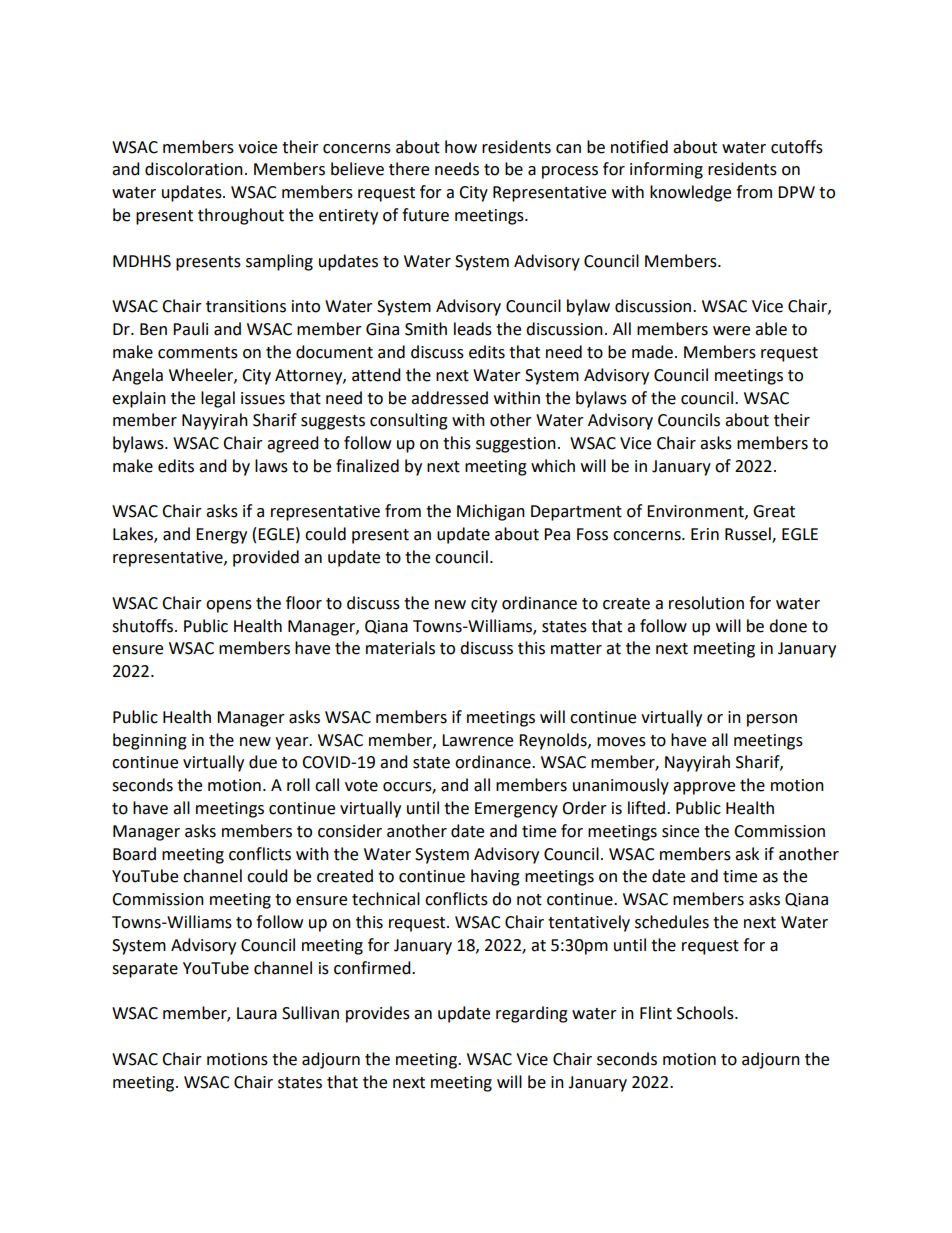  What do you see at coordinates (400, 648) in the screenshot?
I see `materials` at bounding box center [400, 648].
